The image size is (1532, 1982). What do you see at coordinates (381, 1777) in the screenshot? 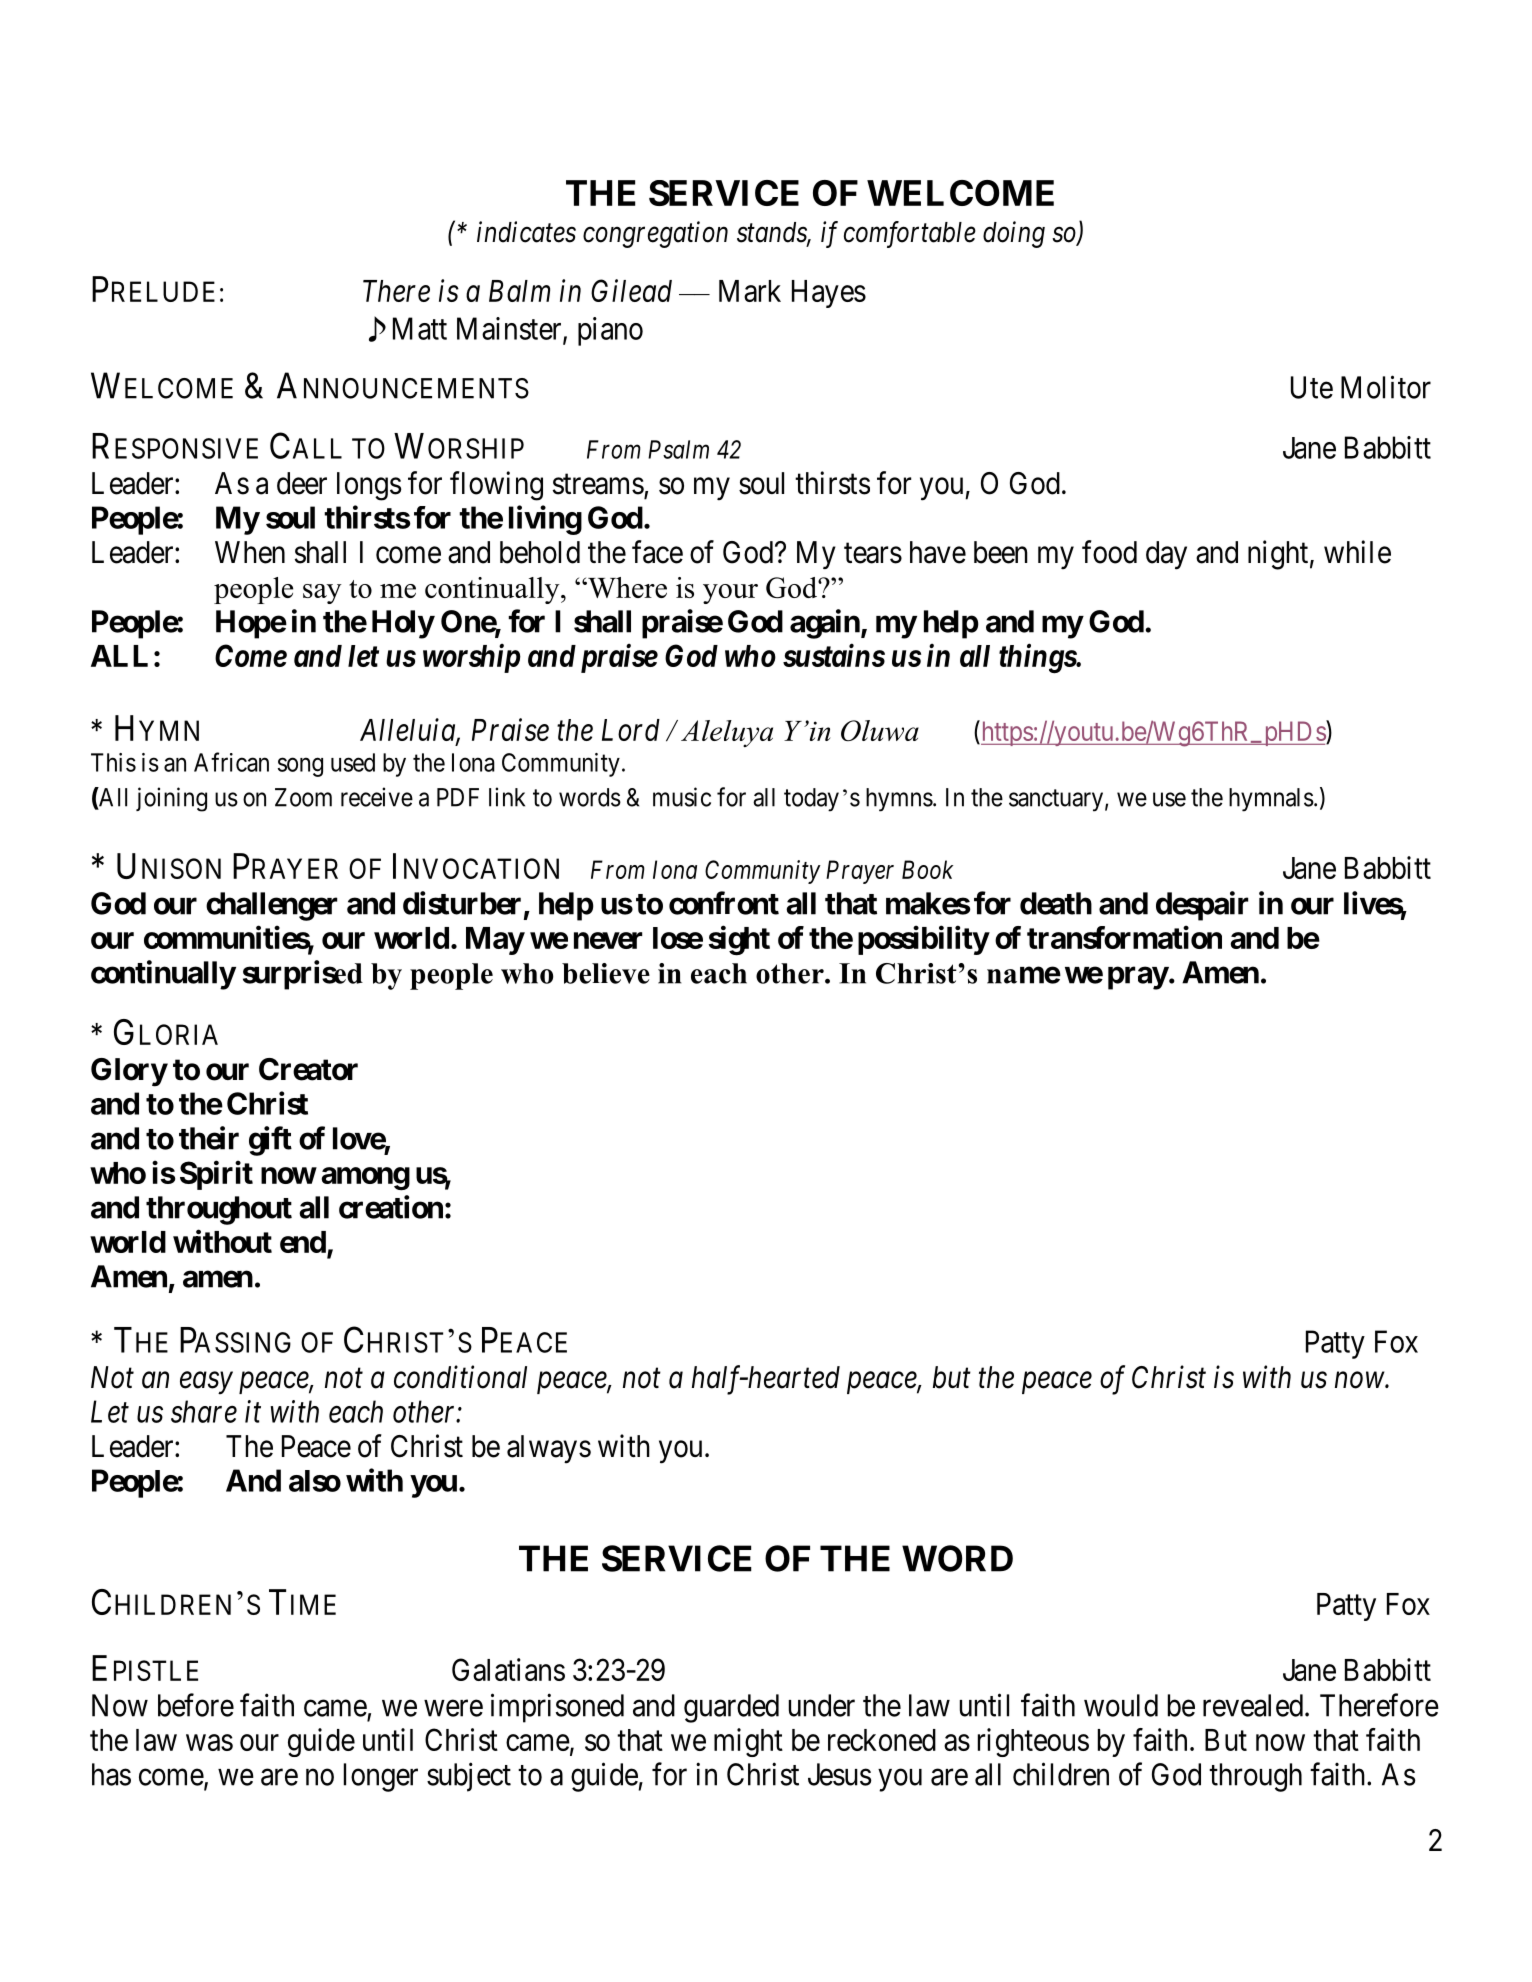
I see `longer` at bounding box center [381, 1777].
